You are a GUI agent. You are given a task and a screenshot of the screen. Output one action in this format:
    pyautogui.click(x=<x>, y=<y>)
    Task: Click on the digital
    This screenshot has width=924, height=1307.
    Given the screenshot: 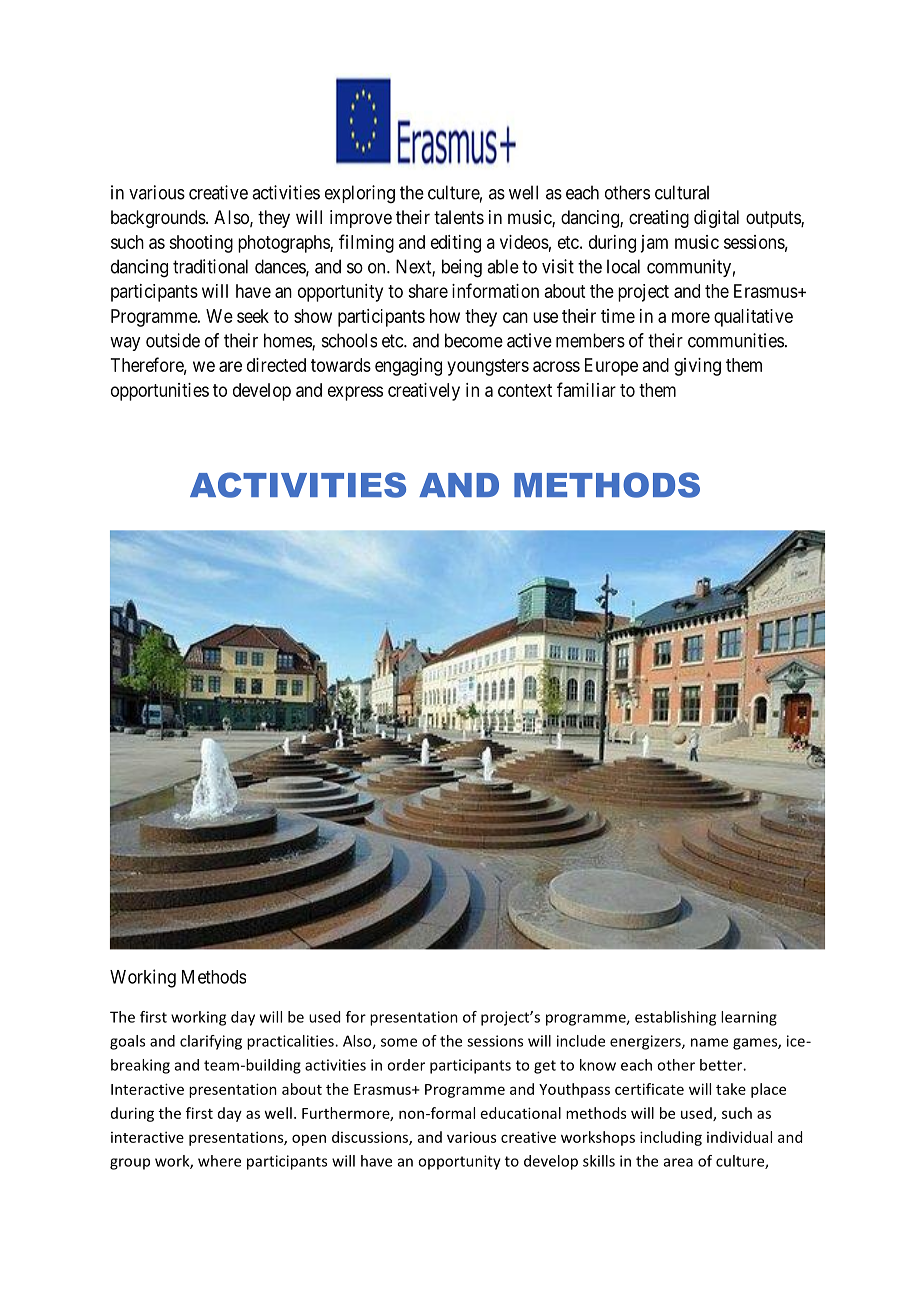 What is the action you would take?
    pyautogui.click(x=716, y=219)
